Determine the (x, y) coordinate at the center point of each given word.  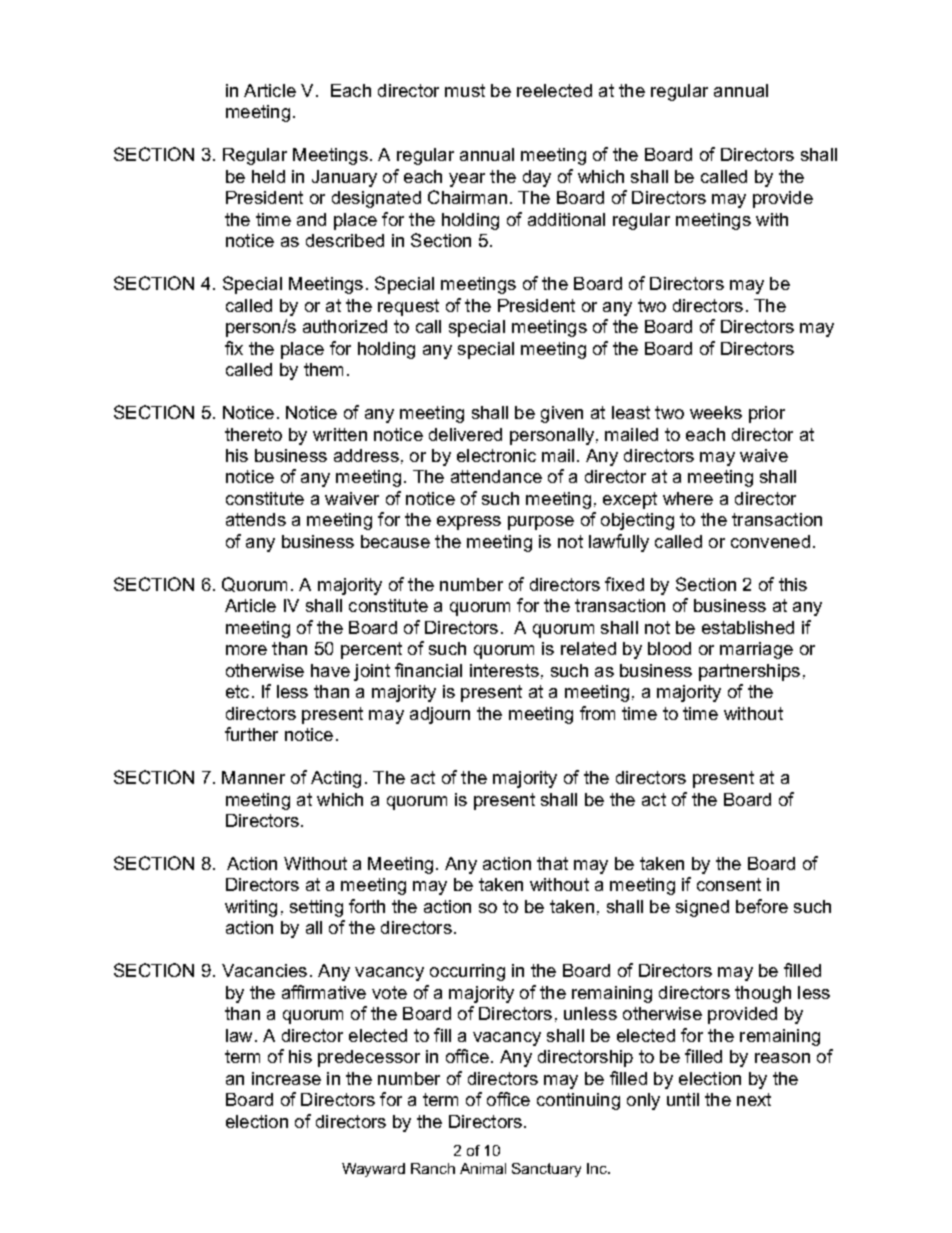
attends (256, 519)
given (562, 414)
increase (286, 1078)
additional (566, 219)
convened (770, 541)
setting (316, 908)
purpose (541, 523)
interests (504, 670)
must (465, 90)
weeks (716, 412)
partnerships (749, 672)
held (268, 176)
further (251, 734)
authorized (345, 326)
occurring (467, 972)
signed (702, 908)
